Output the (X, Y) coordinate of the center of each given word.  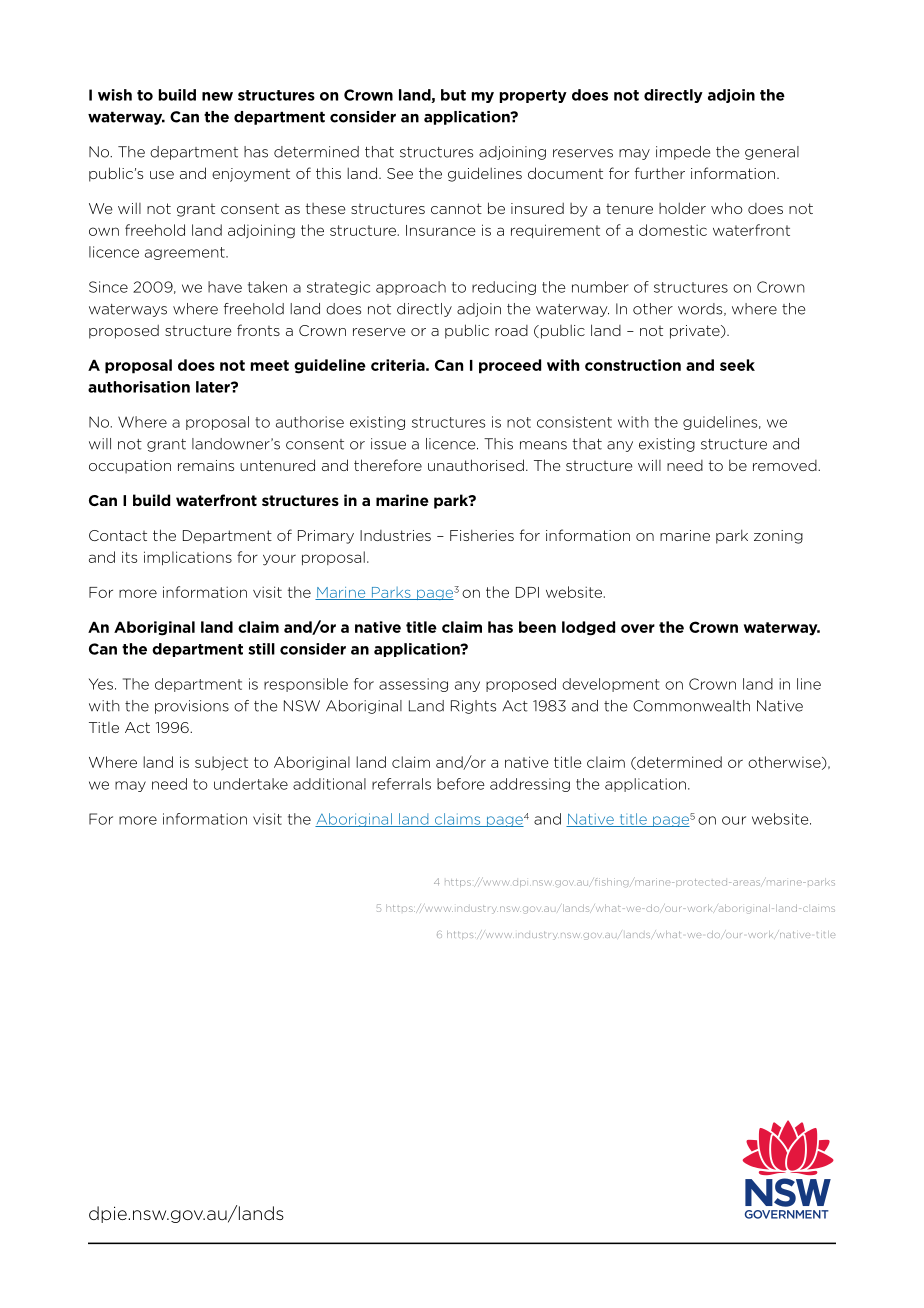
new (217, 96)
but (453, 95)
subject (221, 763)
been (537, 627)
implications (188, 558)
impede (683, 153)
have (225, 287)
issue (388, 444)
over (638, 628)
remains (206, 465)
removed (786, 465)
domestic (673, 230)
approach (411, 288)
